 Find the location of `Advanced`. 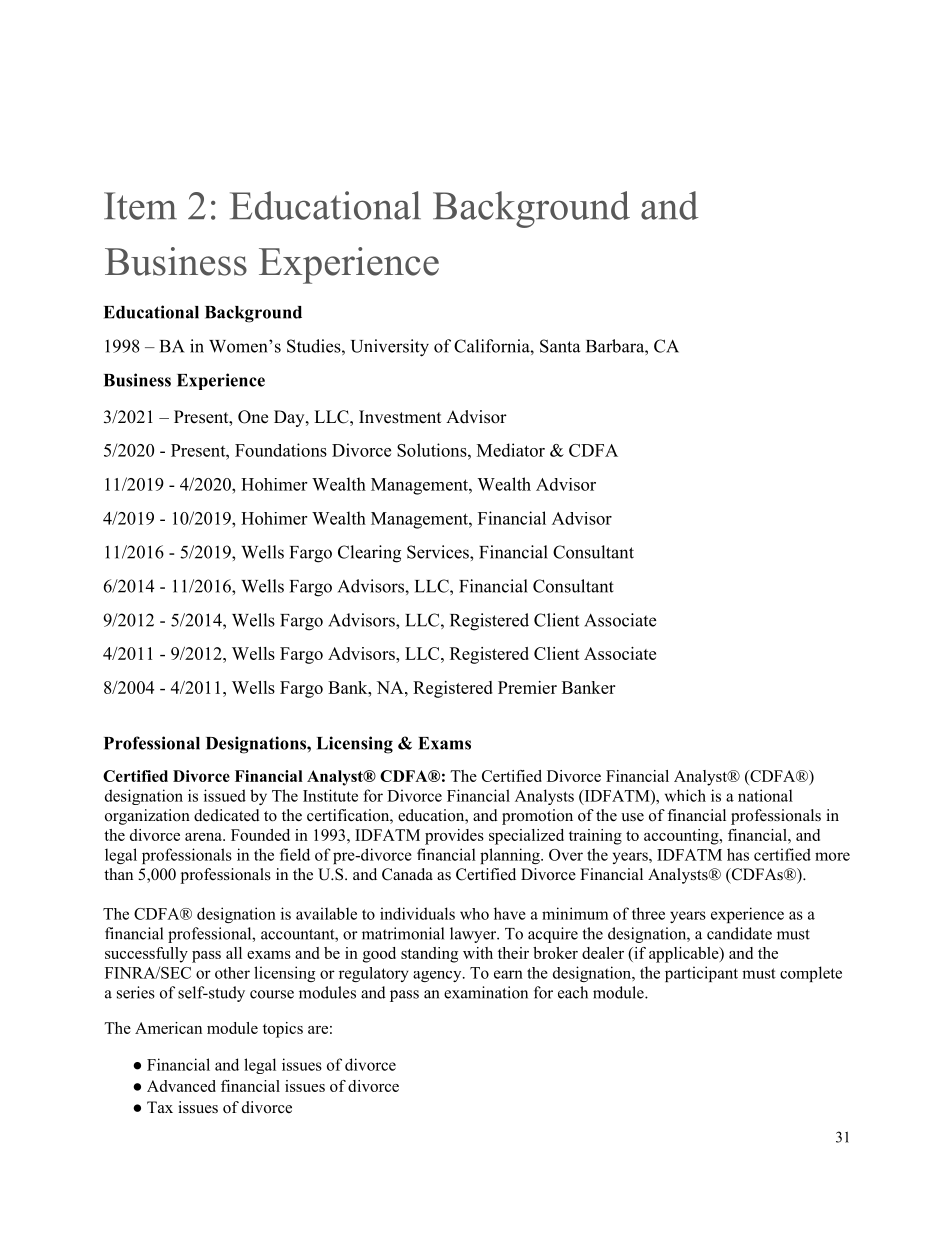

Advanced is located at coordinates (181, 1086).
